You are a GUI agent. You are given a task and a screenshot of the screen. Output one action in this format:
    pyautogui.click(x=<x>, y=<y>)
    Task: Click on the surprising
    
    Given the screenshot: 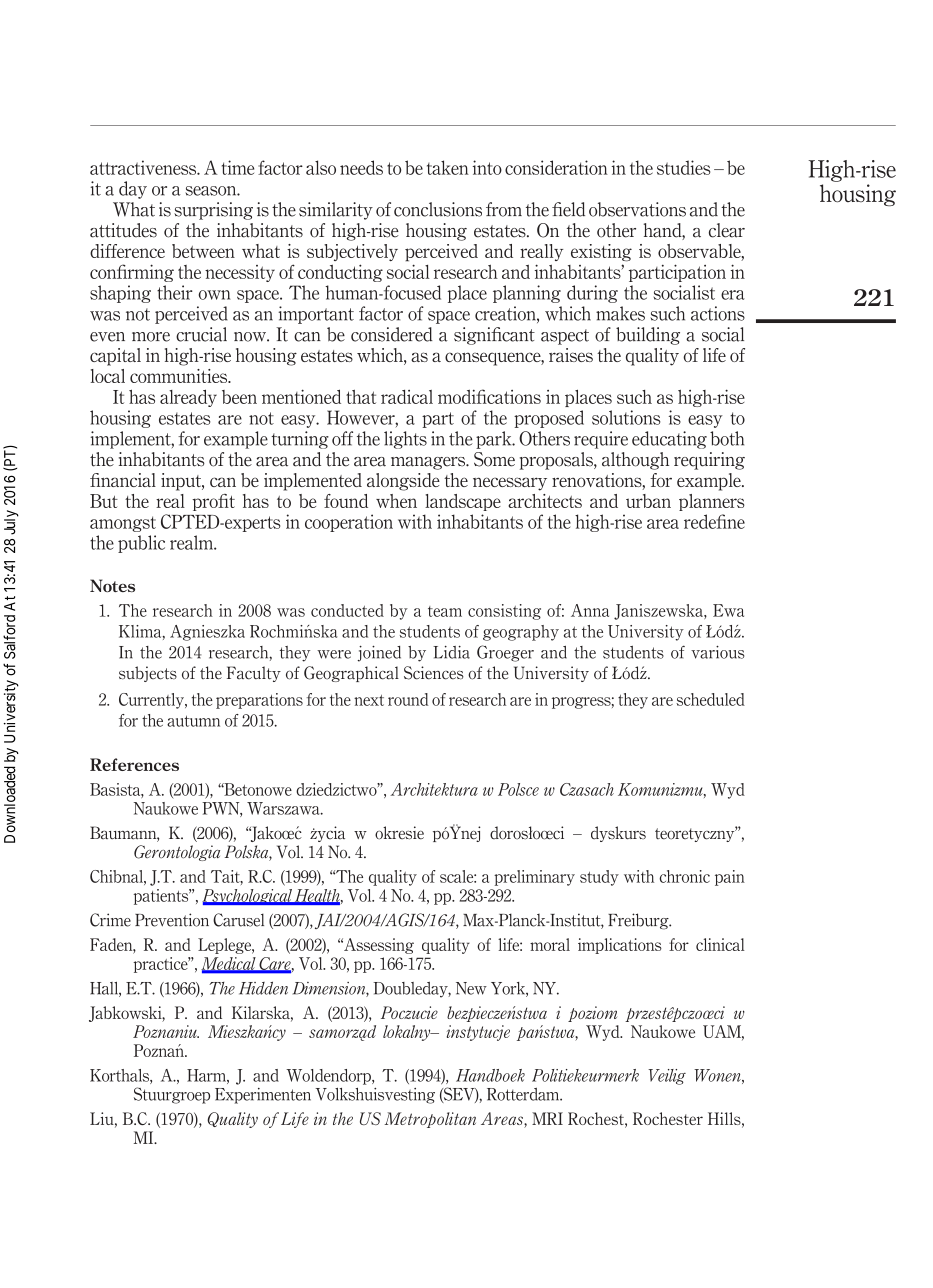 What is the action you would take?
    pyautogui.click(x=213, y=211)
